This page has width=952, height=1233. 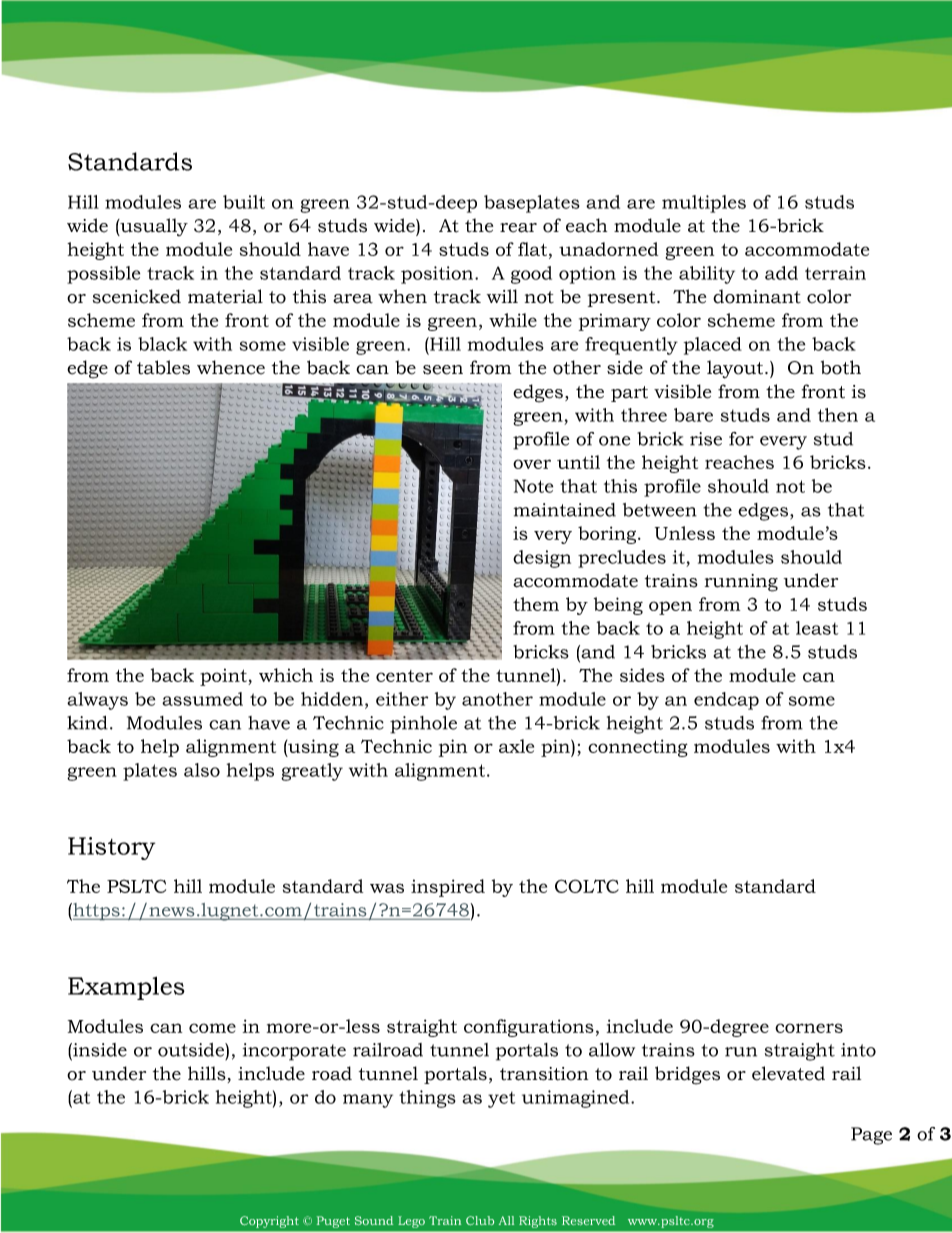 I want to click on add, so click(x=781, y=273).
